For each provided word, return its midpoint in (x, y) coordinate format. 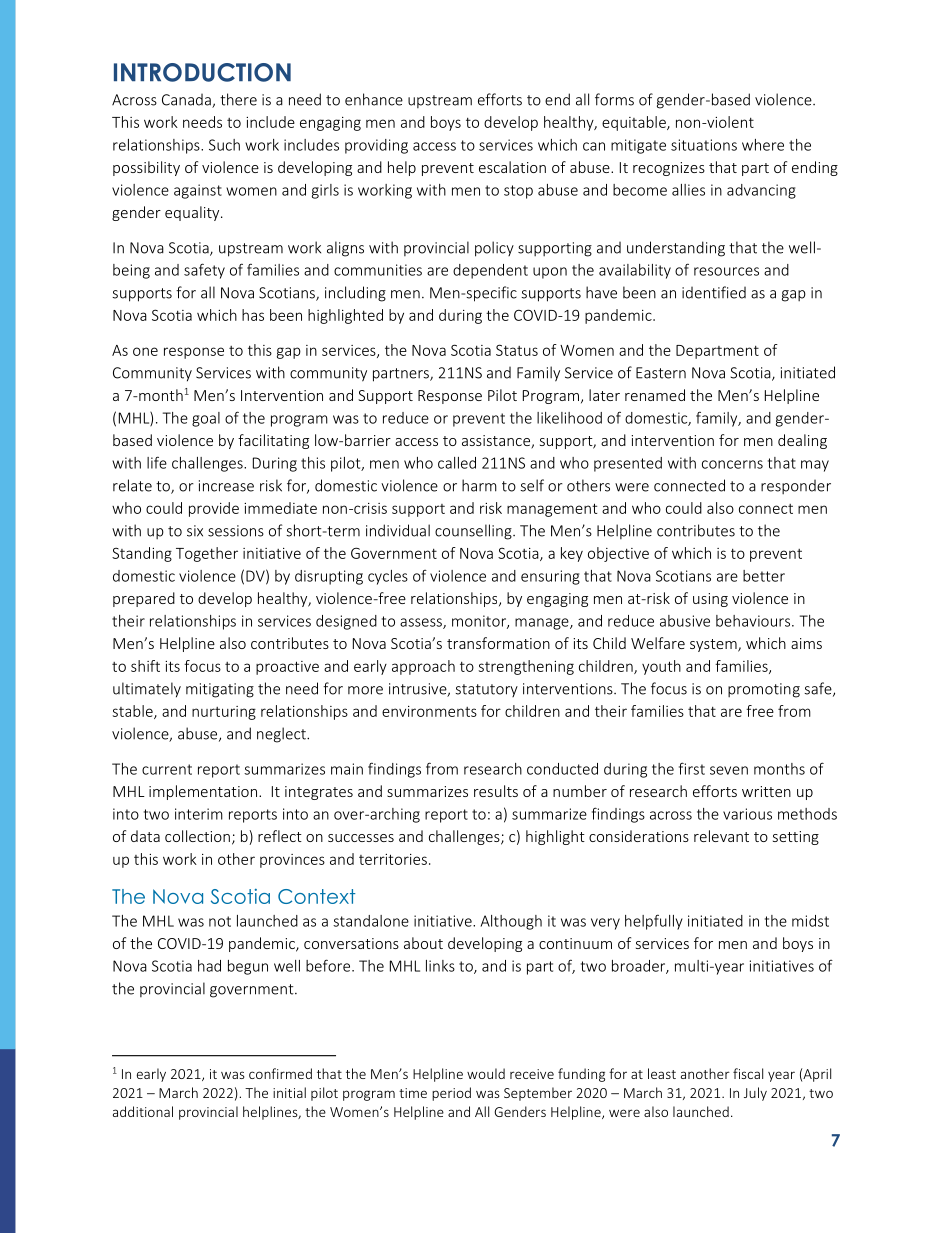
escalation (512, 167)
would (486, 1073)
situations (704, 145)
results (496, 791)
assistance (497, 442)
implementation (204, 792)
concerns (732, 464)
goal (206, 419)
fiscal (748, 1073)
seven (729, 770)
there (238, 99)
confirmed (280, 1073)
